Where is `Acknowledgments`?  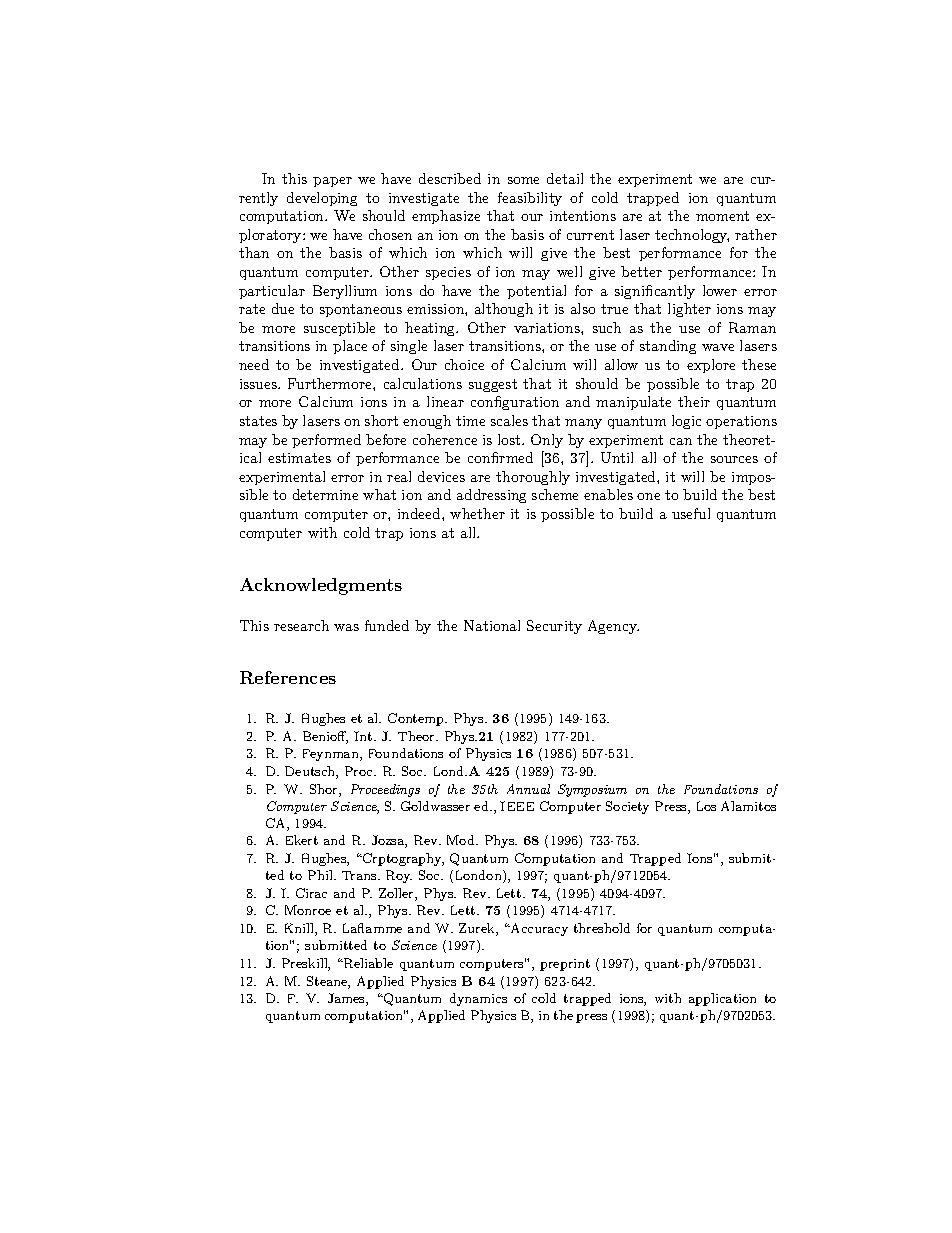 Acknowledgments is located at coordinates (321, 586).
